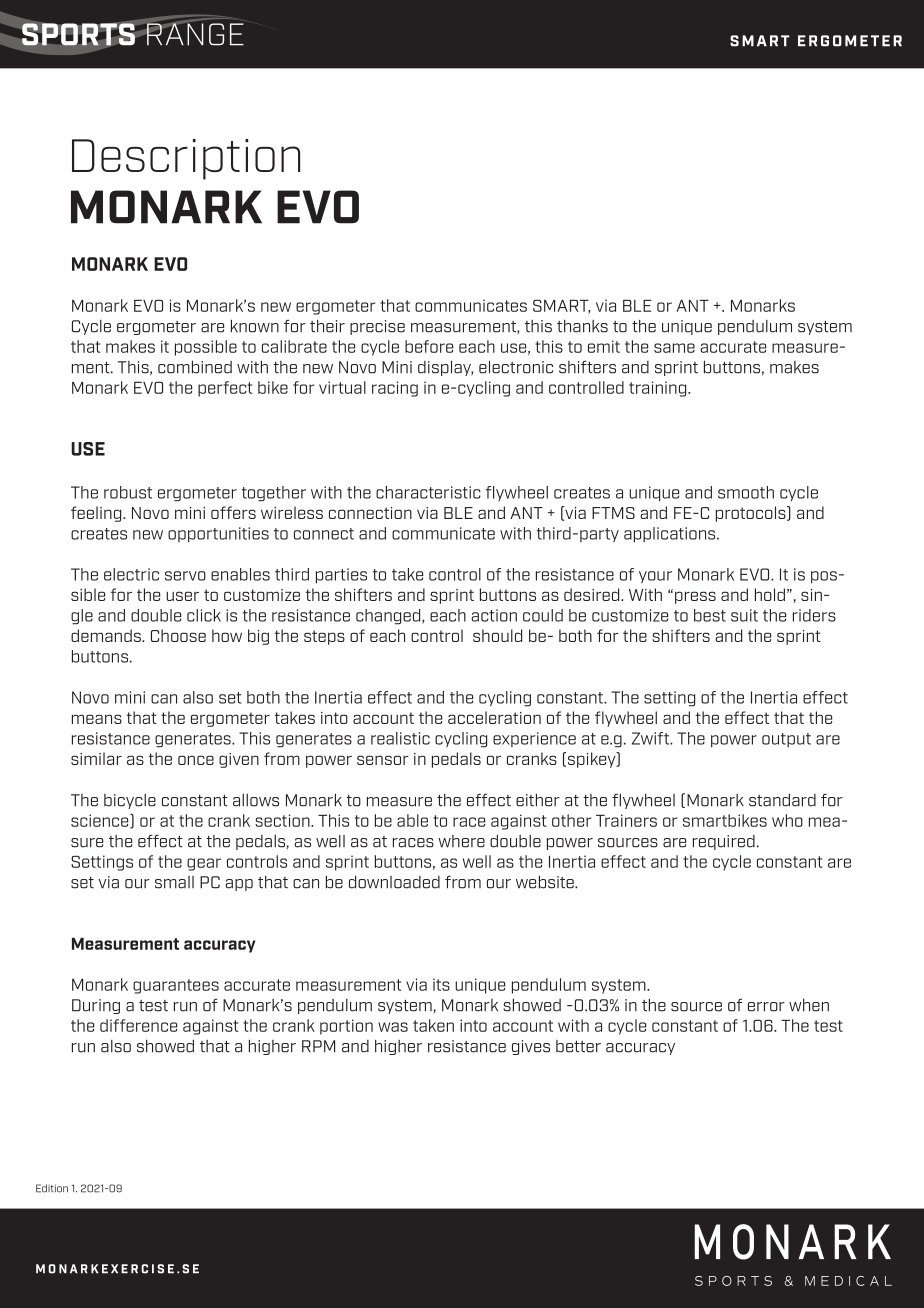 Image resolution: width=924 pixels, height=1308 pixels. I want to click on best, so click(710, 615).
